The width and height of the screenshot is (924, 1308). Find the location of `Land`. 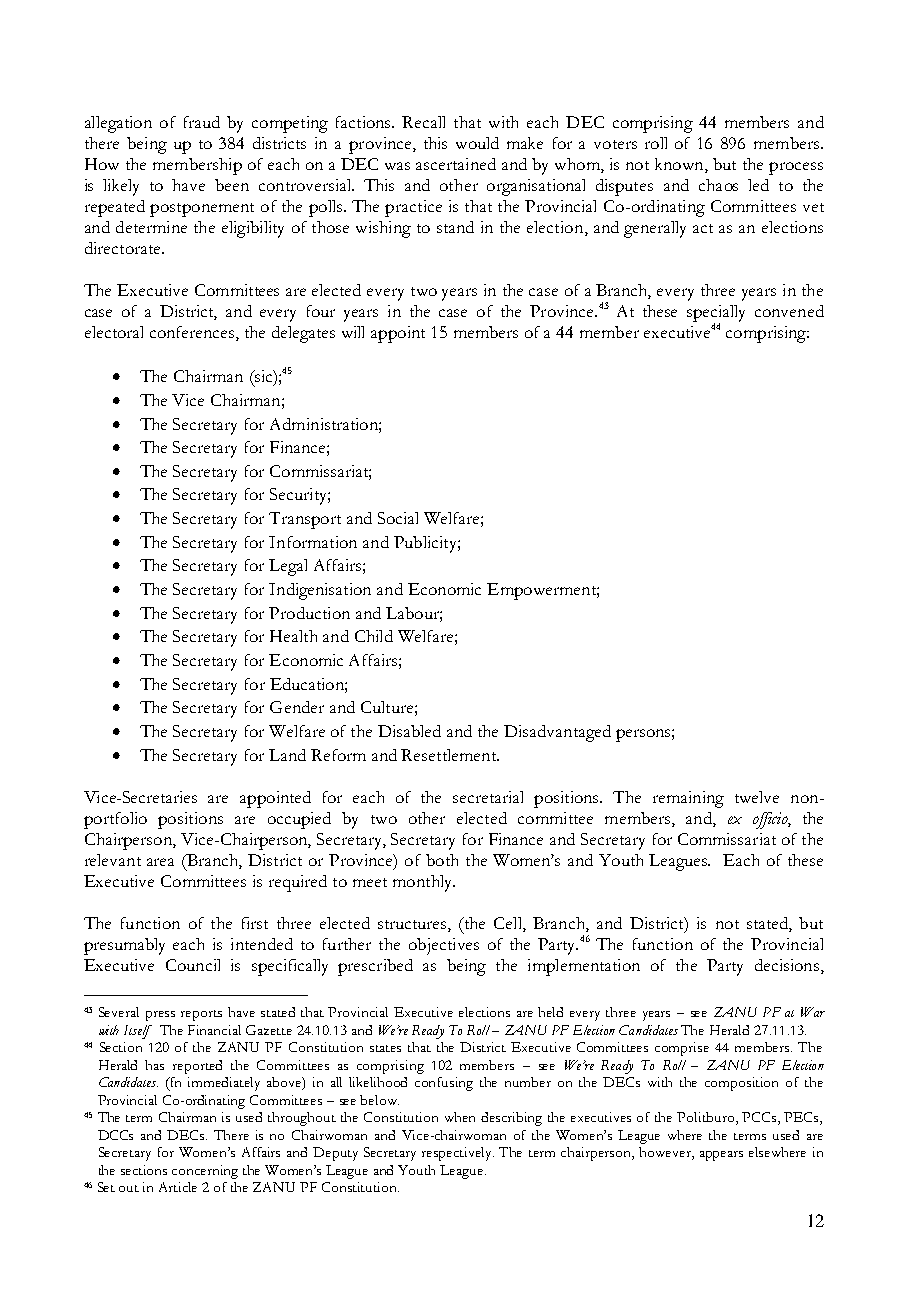

Land is located at coordinates (287, 755).
